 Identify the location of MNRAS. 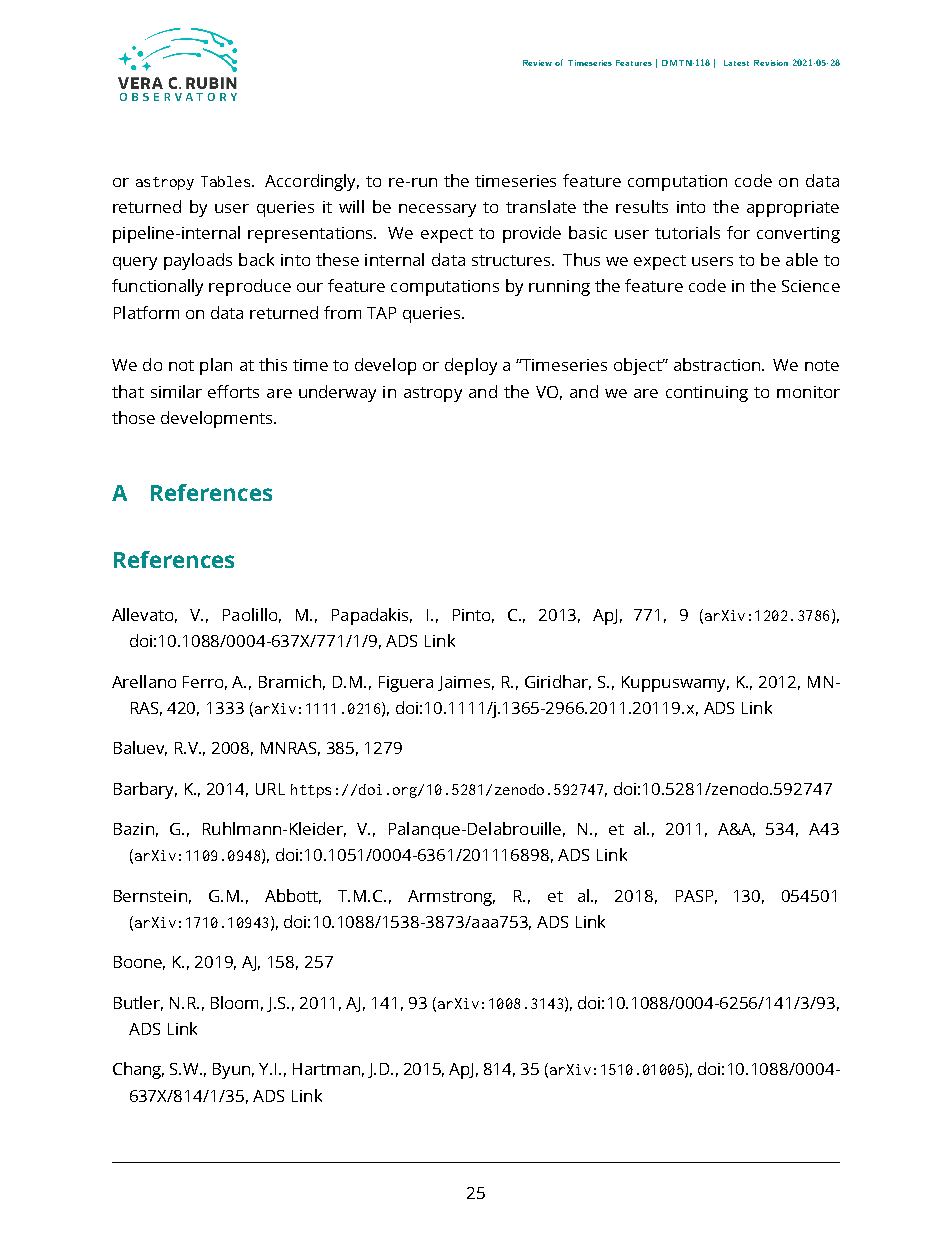
(290, 749).
